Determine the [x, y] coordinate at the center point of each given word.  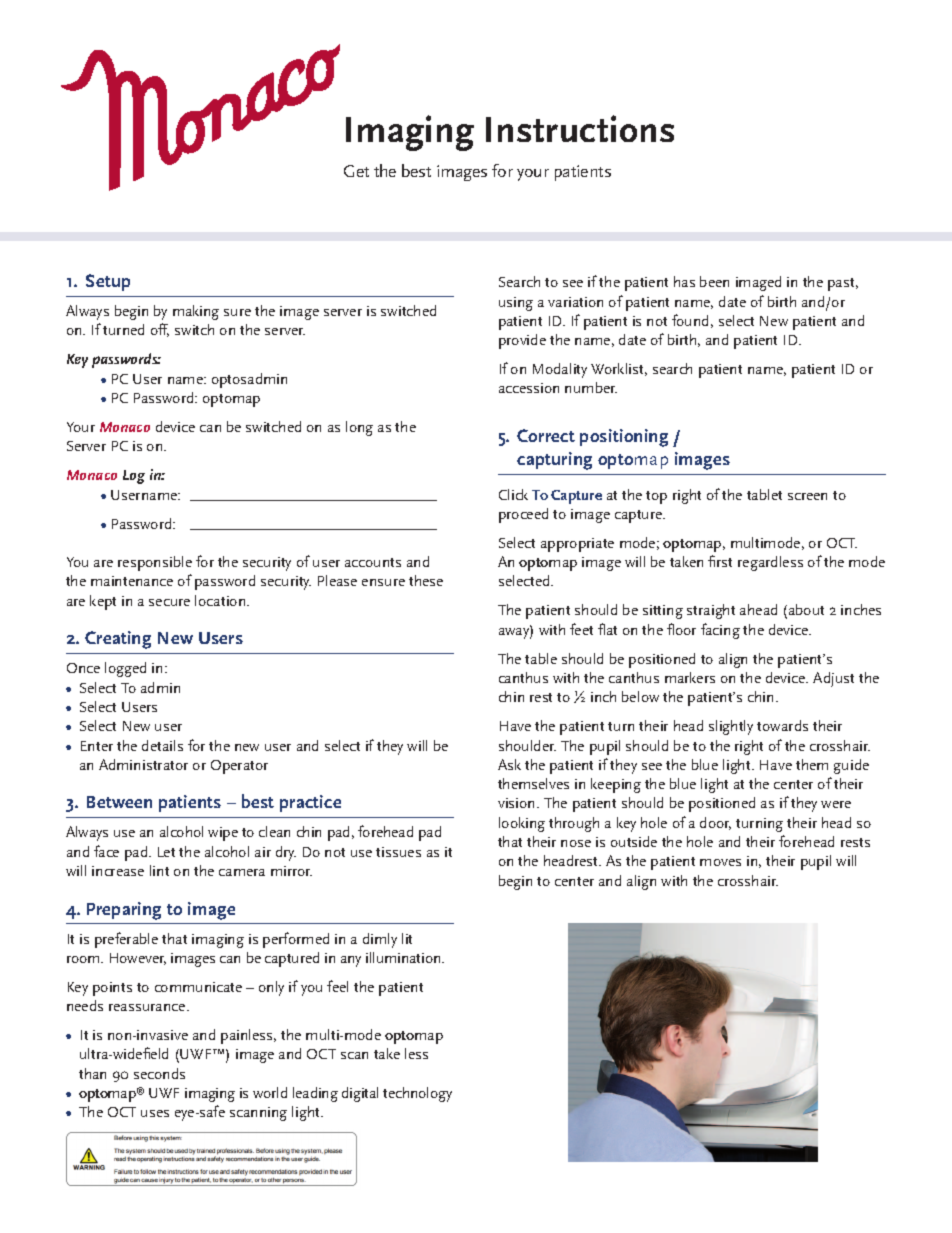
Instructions [580, 128]
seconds [159, 1073]
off [160, 330]
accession [529, 388]
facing [720, 631]
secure [169, 602]
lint [159, 870]
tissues [398, 852]
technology [417, 1094]
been [714, 281]
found [690, 320]
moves [720, 862]
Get [356, 171]
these [426, 580]
